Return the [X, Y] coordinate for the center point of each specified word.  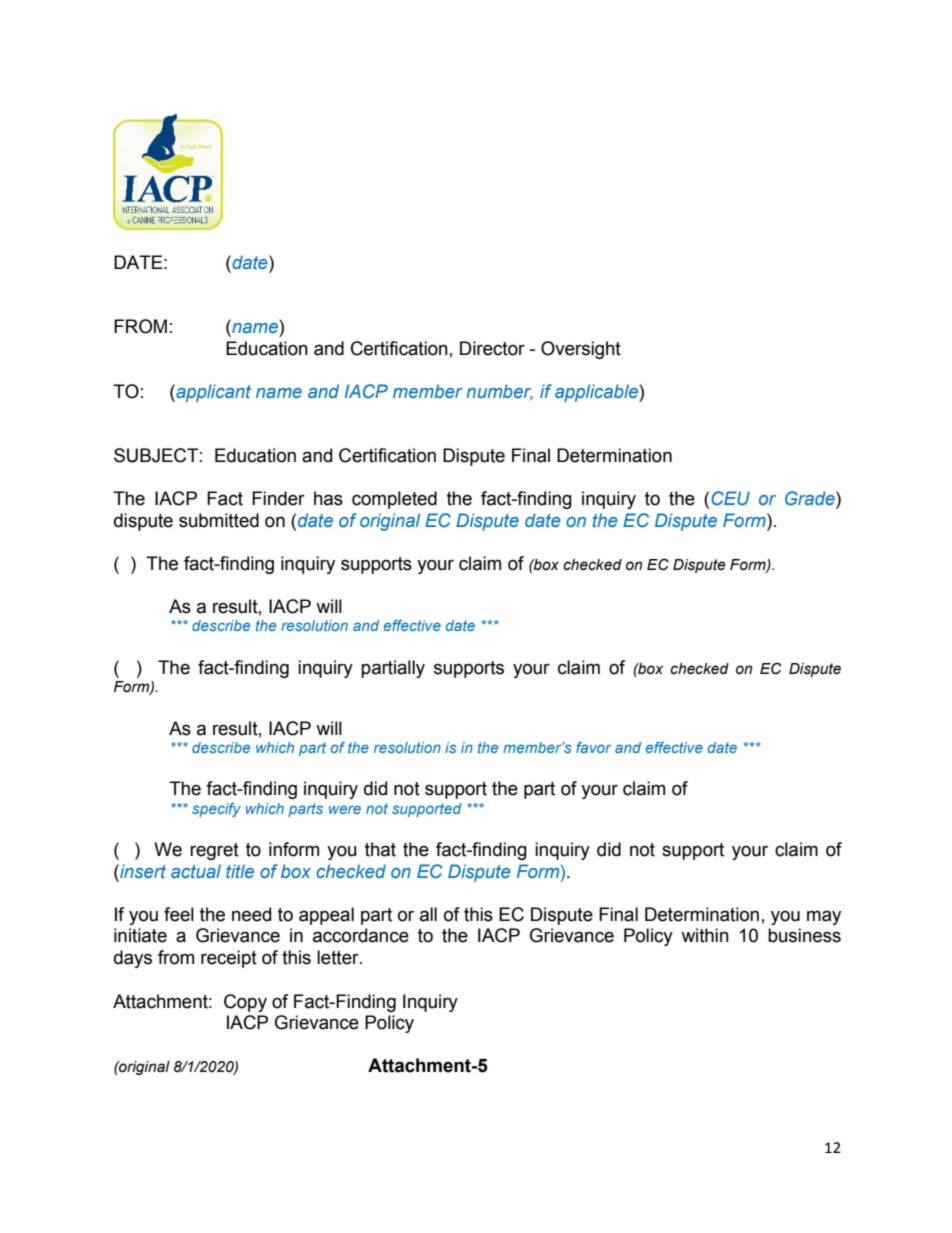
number [499, 392]
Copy [245, 1003]
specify [216, 810]
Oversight [581, 350]
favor [593, 747]
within [705, 935]
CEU [730, 498]
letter [339, 957]
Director [492, 348]
